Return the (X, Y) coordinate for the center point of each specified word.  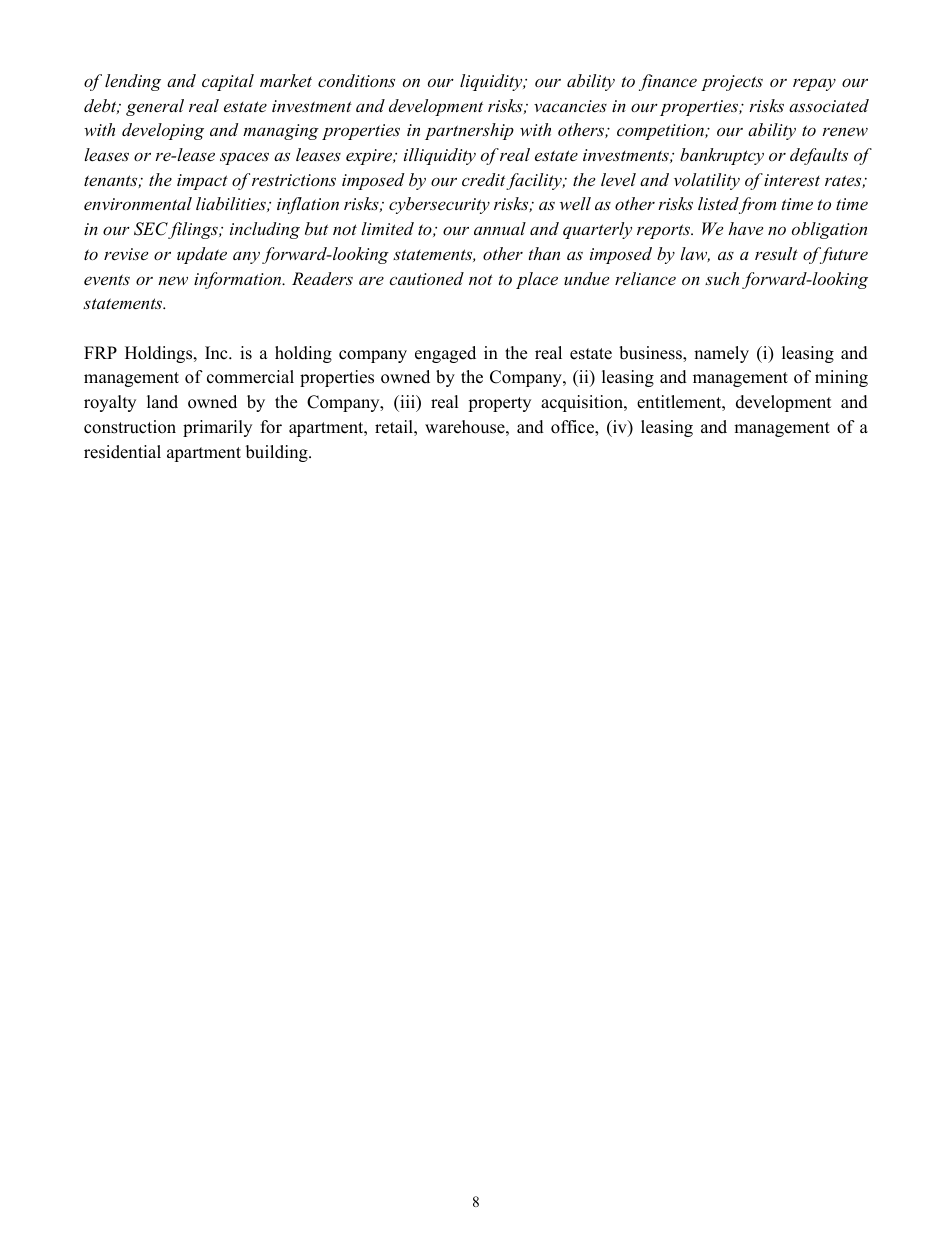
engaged (445, 354)
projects (732, 83)
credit (483, 179)
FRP (100, 352)
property (499, 404)
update (202, 255)
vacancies (570, 106)
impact (202, 182)
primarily (217, 428)
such (722, 278)
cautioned (426, 278)
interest (792, 180)
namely (721, 354)
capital (228, 82)
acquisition (583, 403)
